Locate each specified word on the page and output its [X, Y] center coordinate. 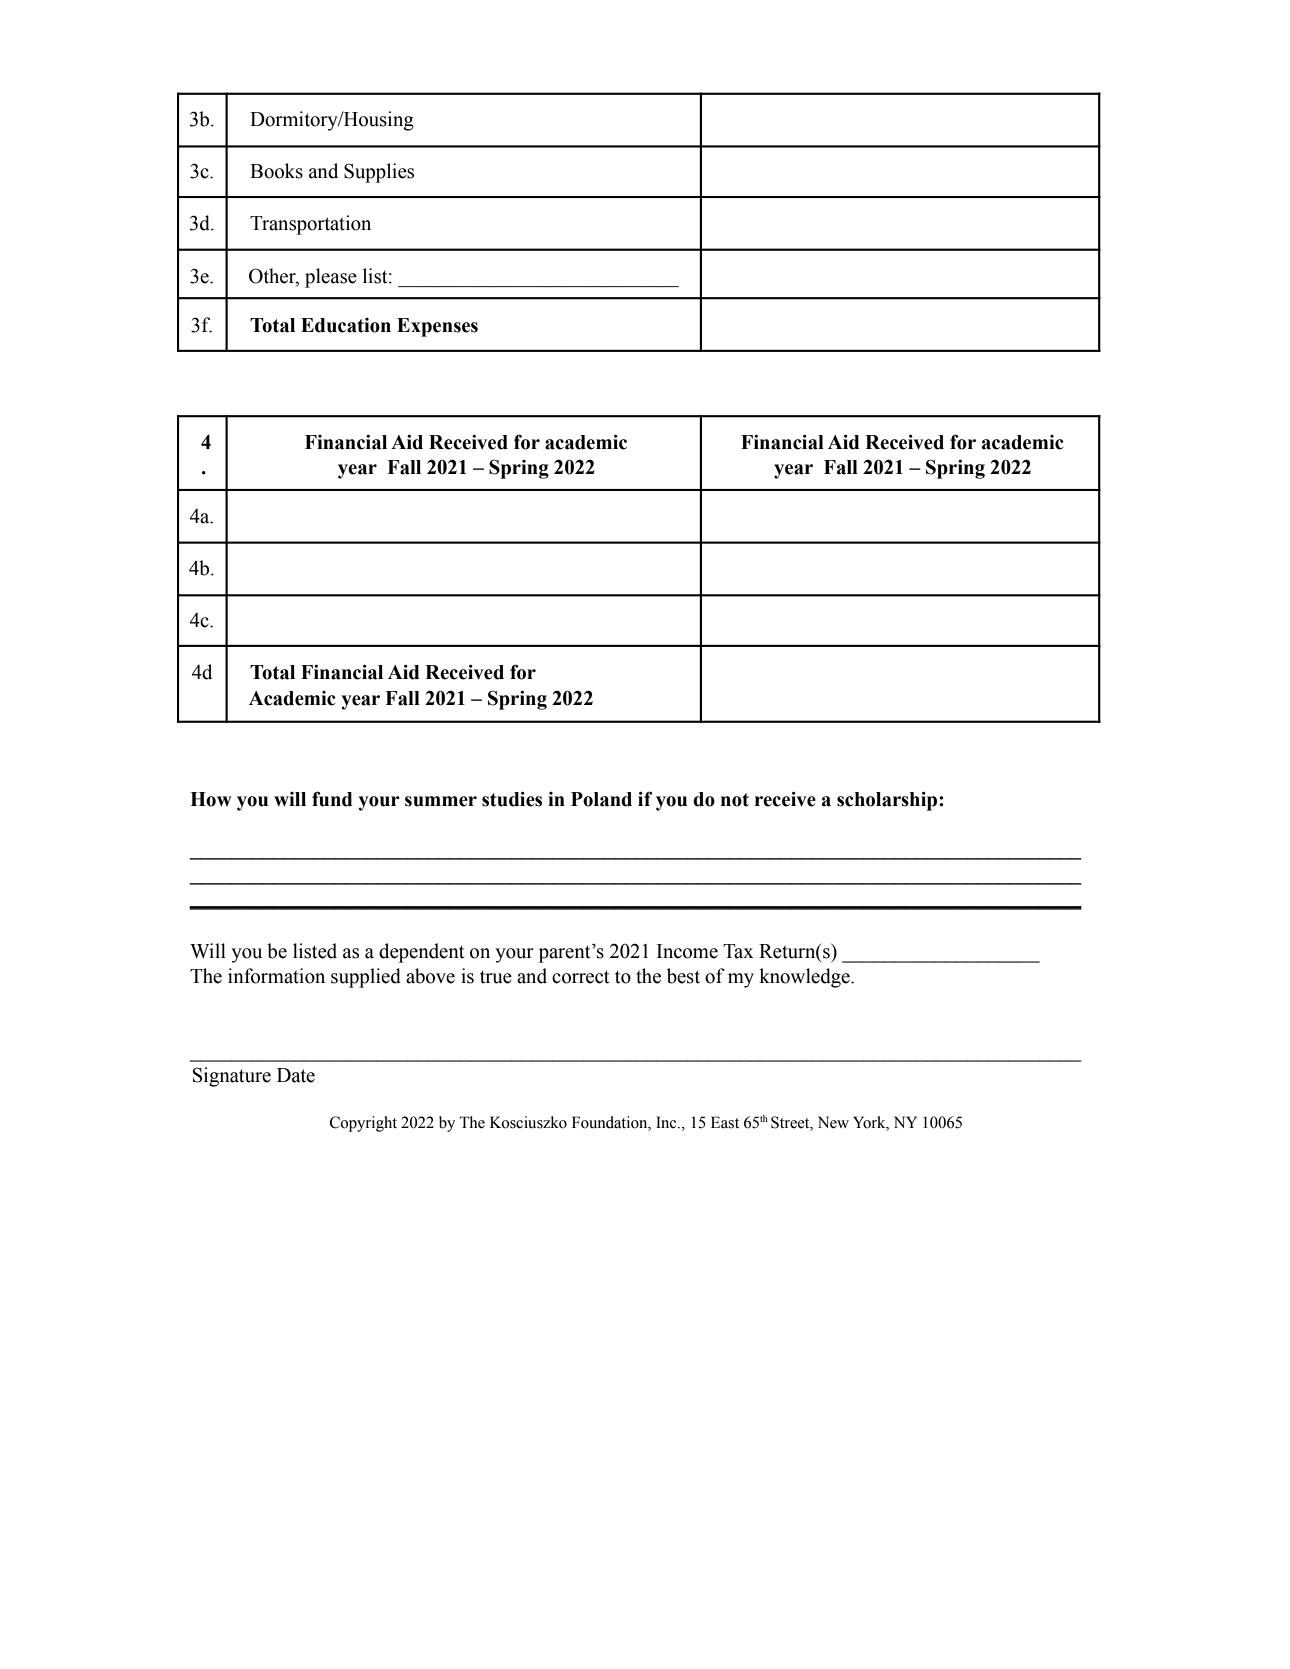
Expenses [437, 327]
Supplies [379, 173]
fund [332, 799]
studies [512, 799]
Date [296, 1075]
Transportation [310, 225]
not [735, 800]
